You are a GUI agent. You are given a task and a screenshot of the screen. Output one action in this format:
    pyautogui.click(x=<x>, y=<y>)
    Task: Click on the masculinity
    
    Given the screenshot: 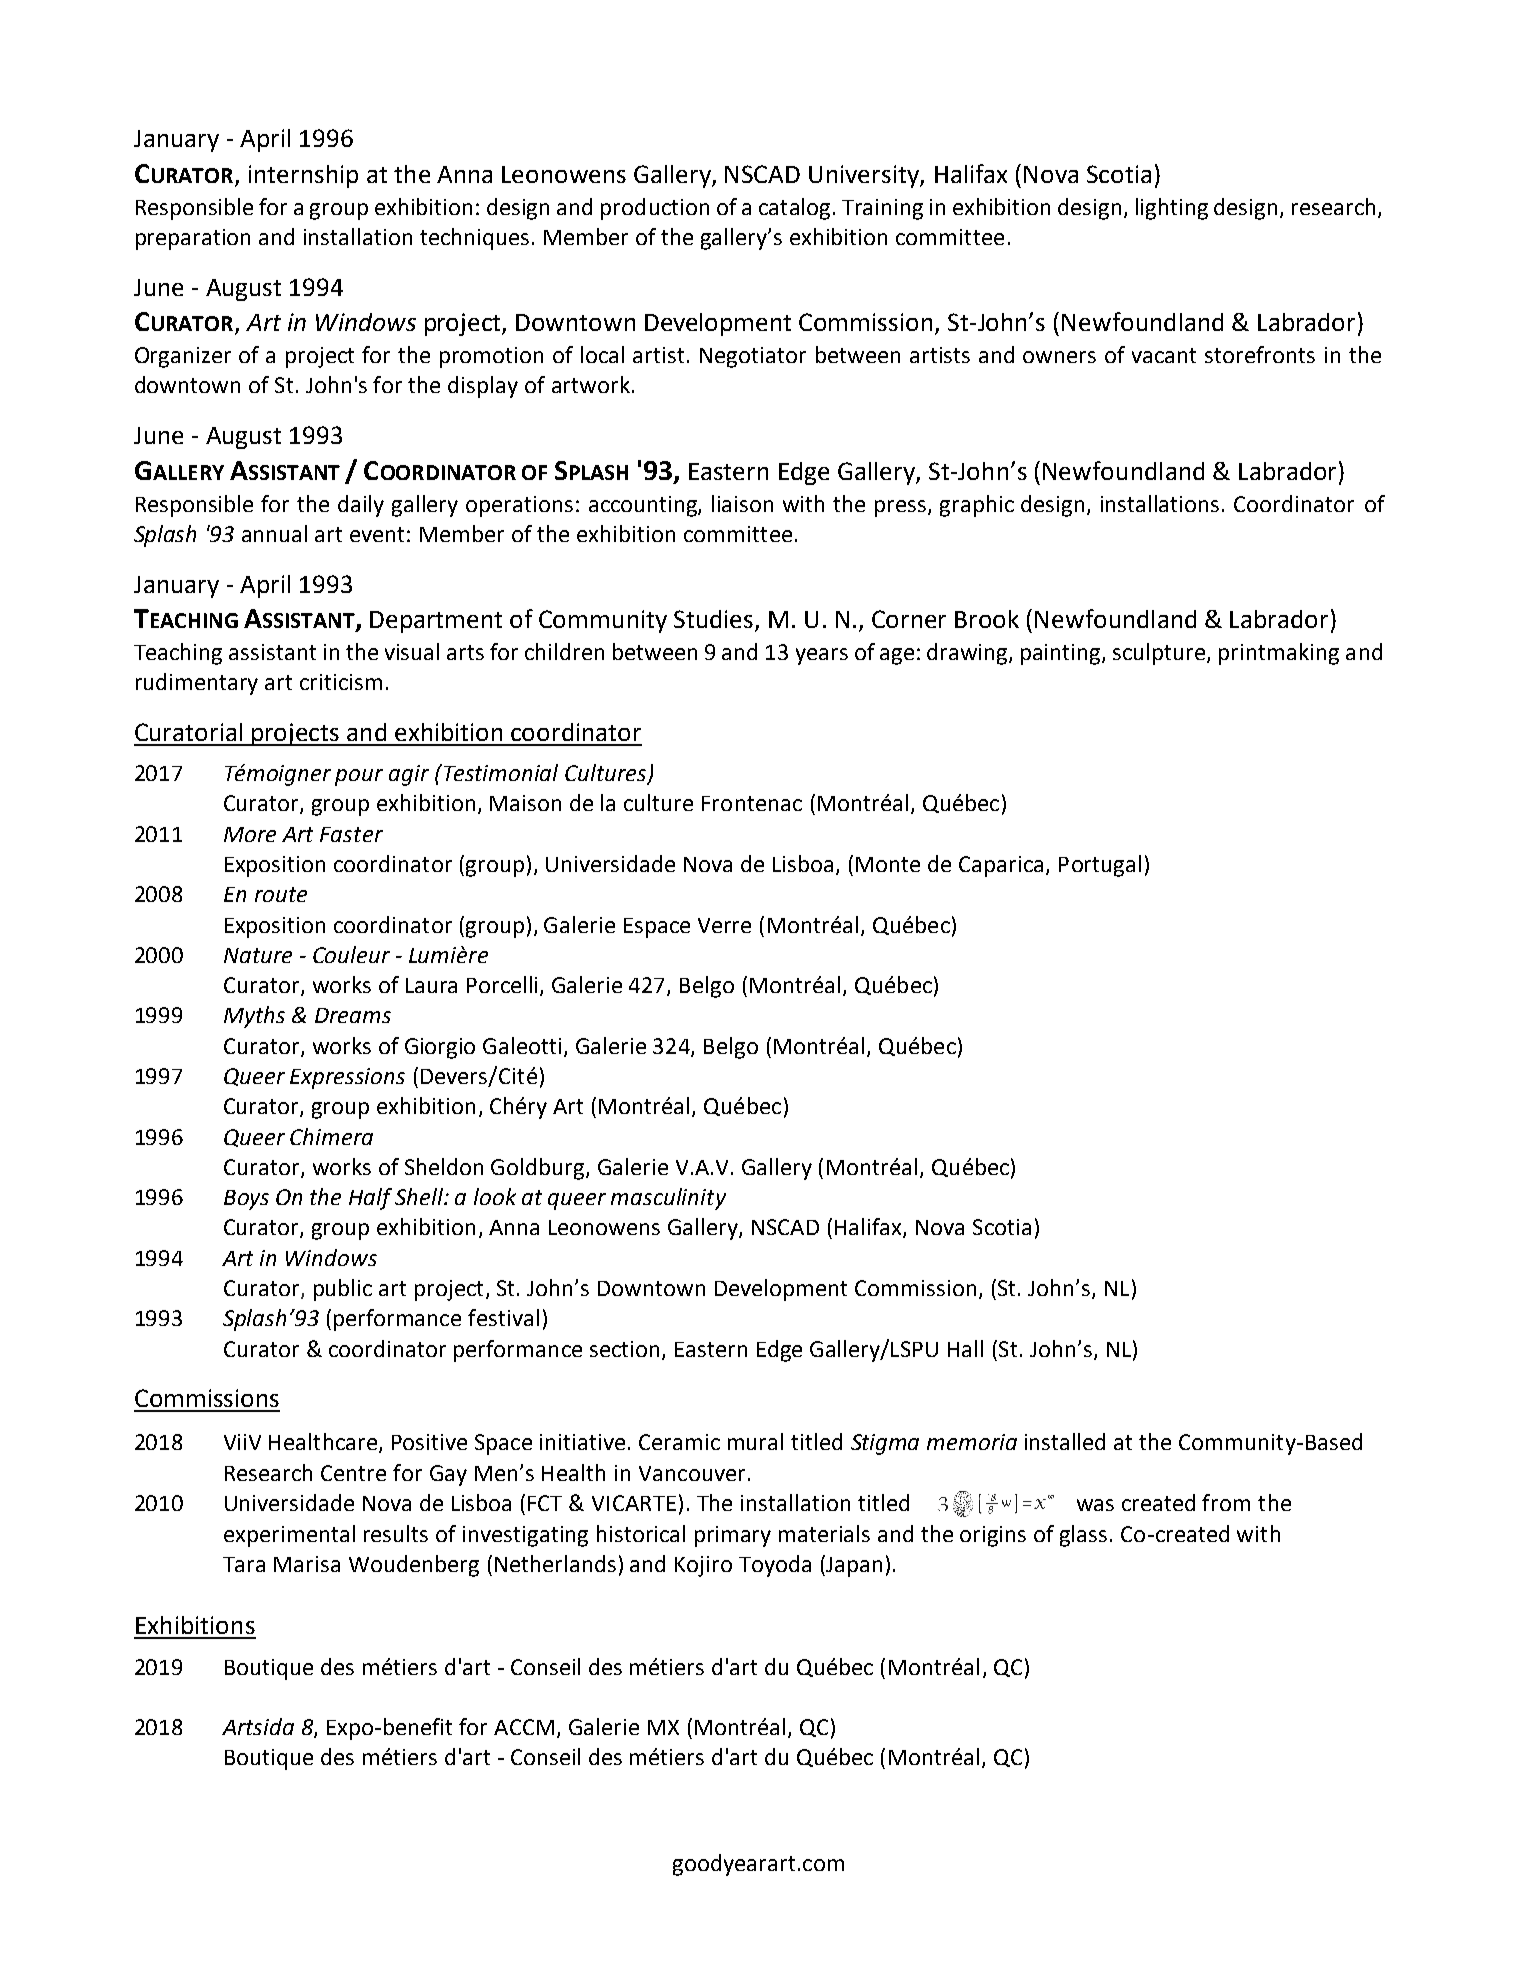 What is the action you would take?
    pyautogui.click(x=668, y=1199)
